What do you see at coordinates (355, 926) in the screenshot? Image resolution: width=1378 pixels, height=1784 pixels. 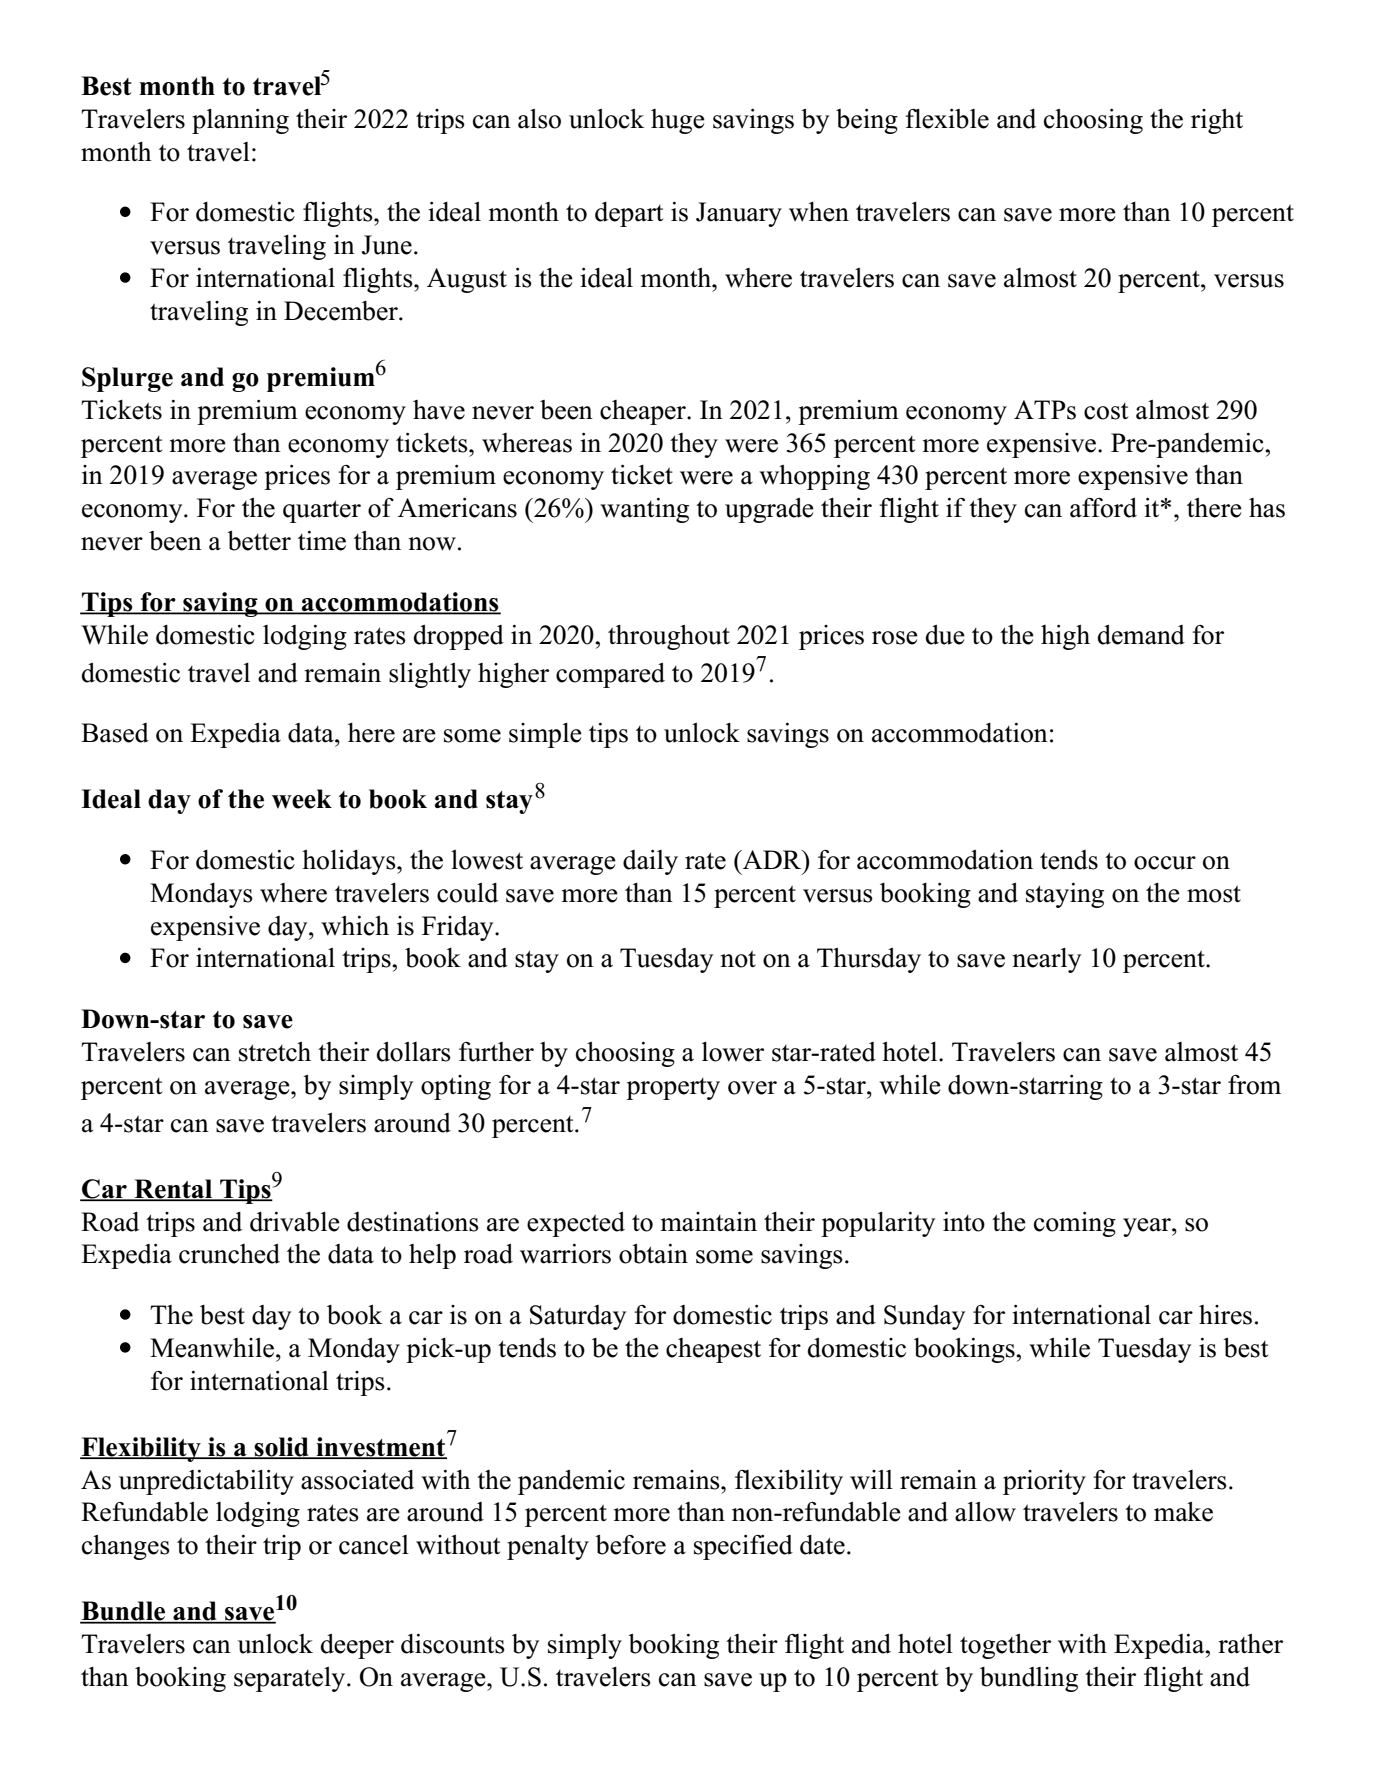 I see `which` at bounding box center [355, 926].
